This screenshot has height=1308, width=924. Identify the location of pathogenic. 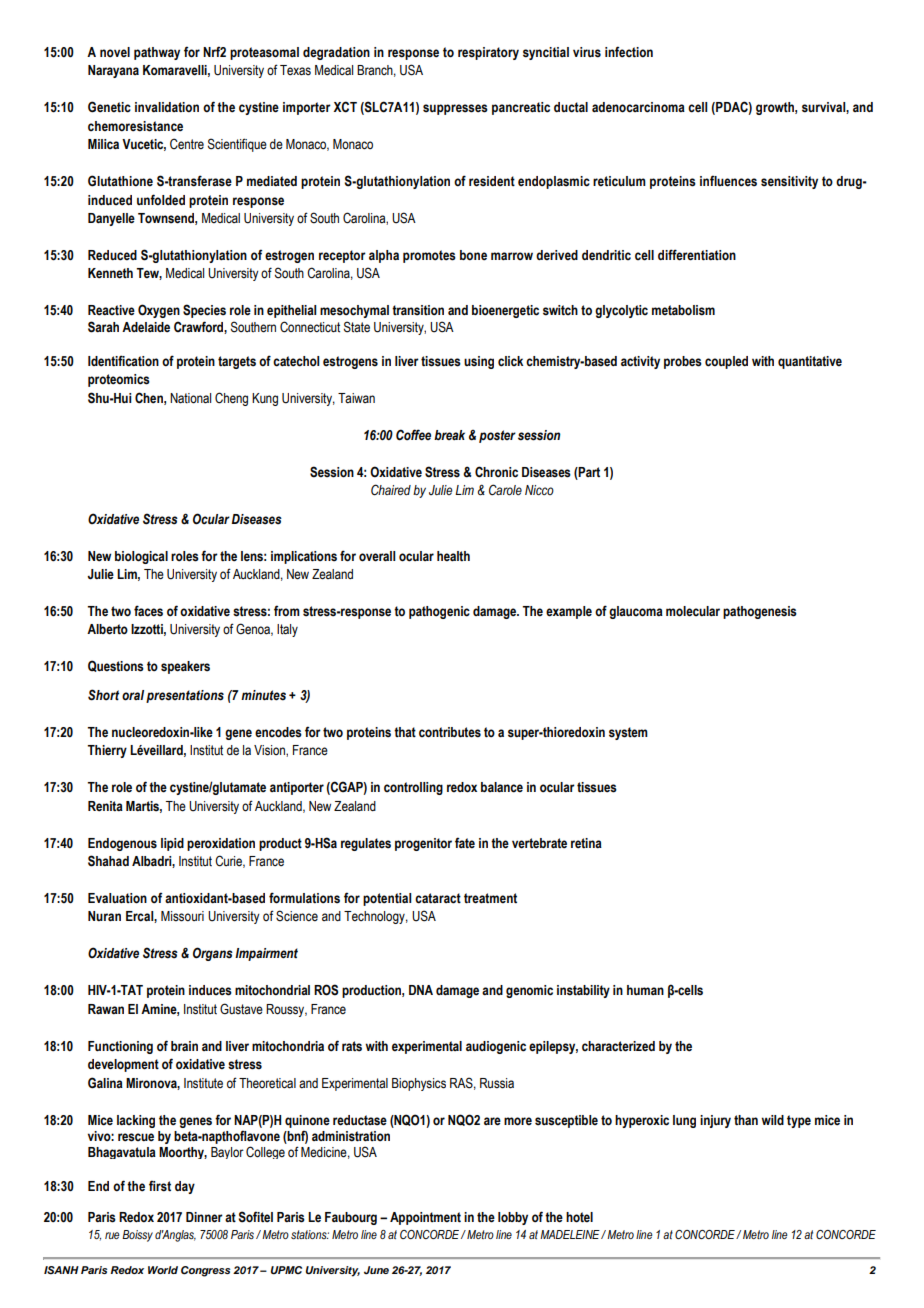
(439, 612).
